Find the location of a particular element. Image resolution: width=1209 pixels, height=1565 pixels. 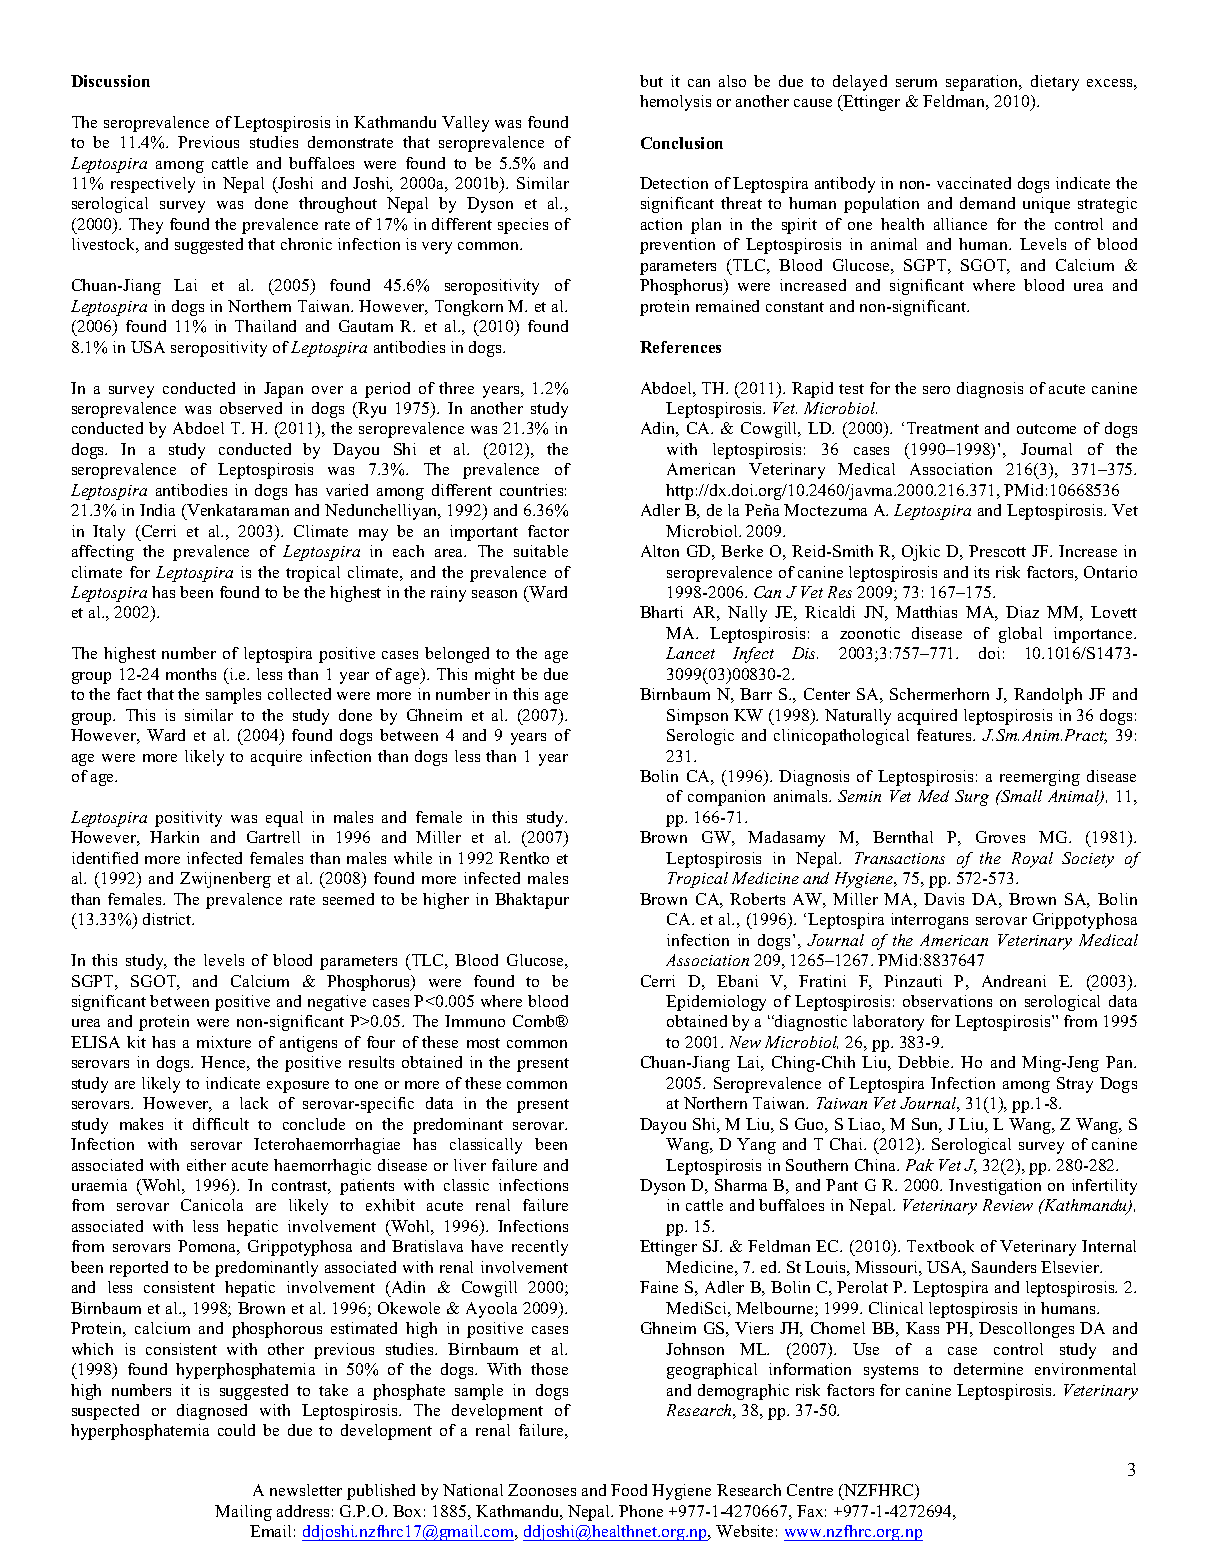

its is located at coordinates (981, 572).
